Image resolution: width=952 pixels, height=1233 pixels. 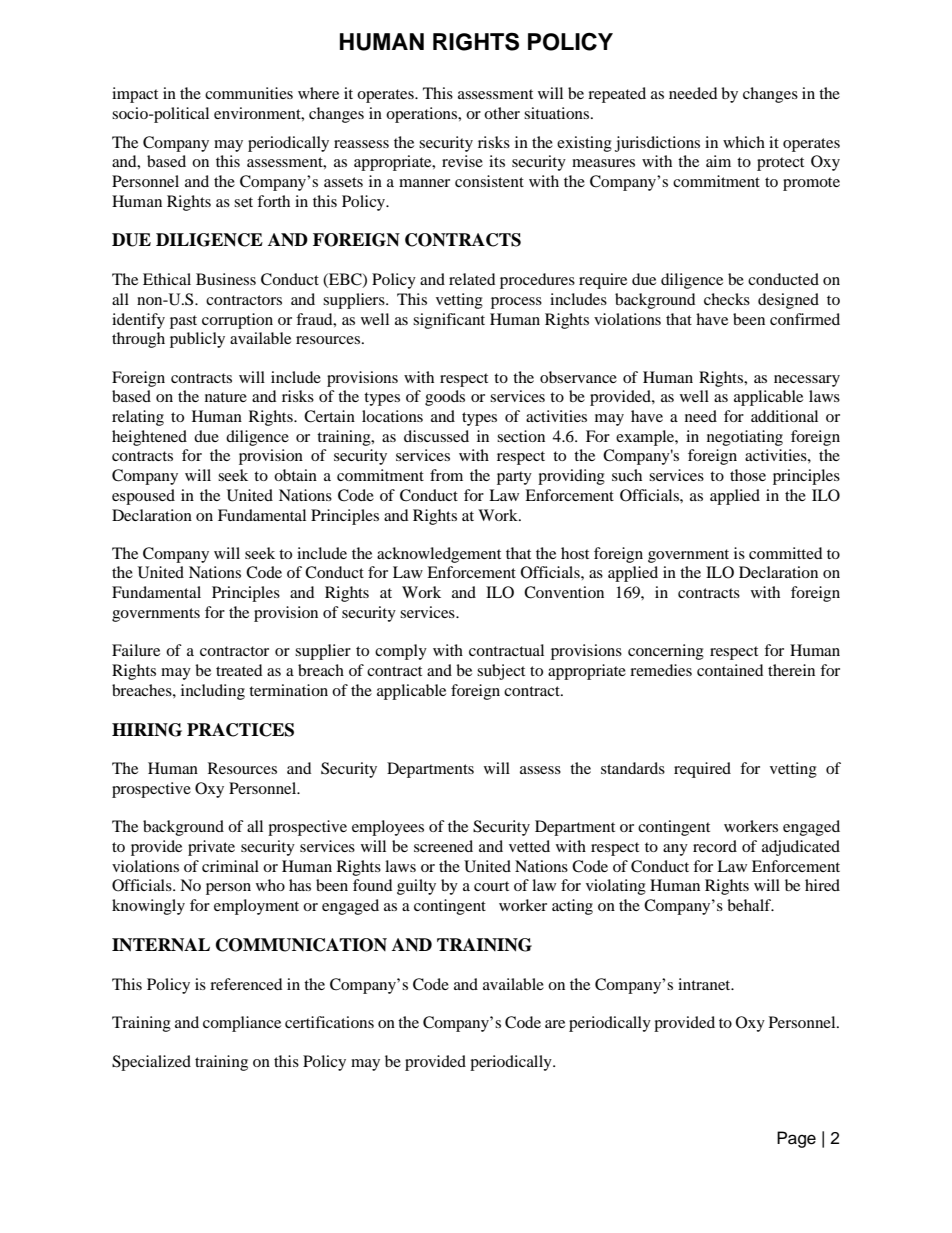 I want to click on Specialized, so click(x=151, y=1063).
